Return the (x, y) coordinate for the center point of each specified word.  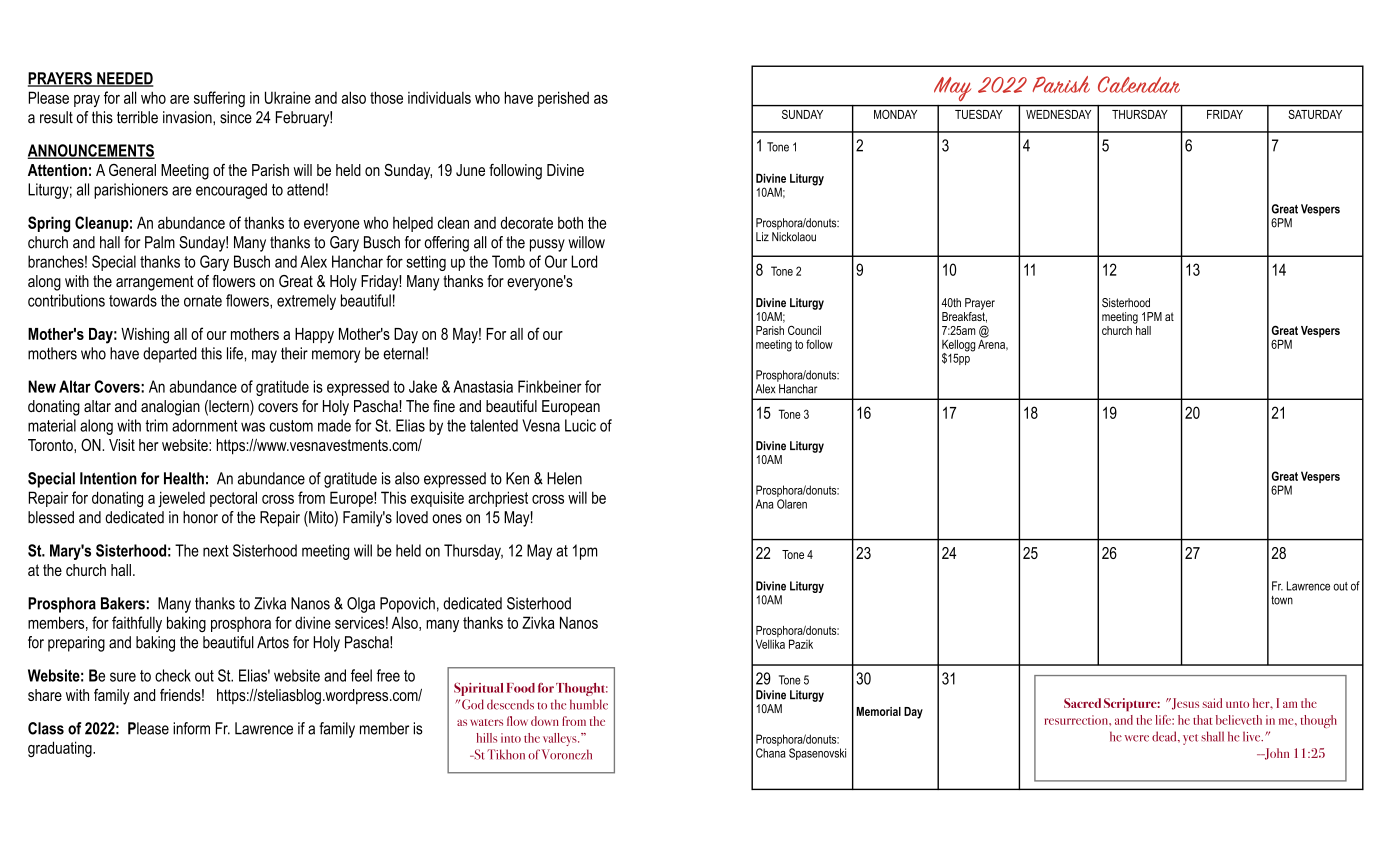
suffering (219, 99)
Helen (564, 478)
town (1282, 600)
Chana (771, 753)
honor (200, 517)
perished (563, 99)
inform (191, 728)
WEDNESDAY (1058, 114)
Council (804, 330)
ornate (203, 301)
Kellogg (958, 346)
